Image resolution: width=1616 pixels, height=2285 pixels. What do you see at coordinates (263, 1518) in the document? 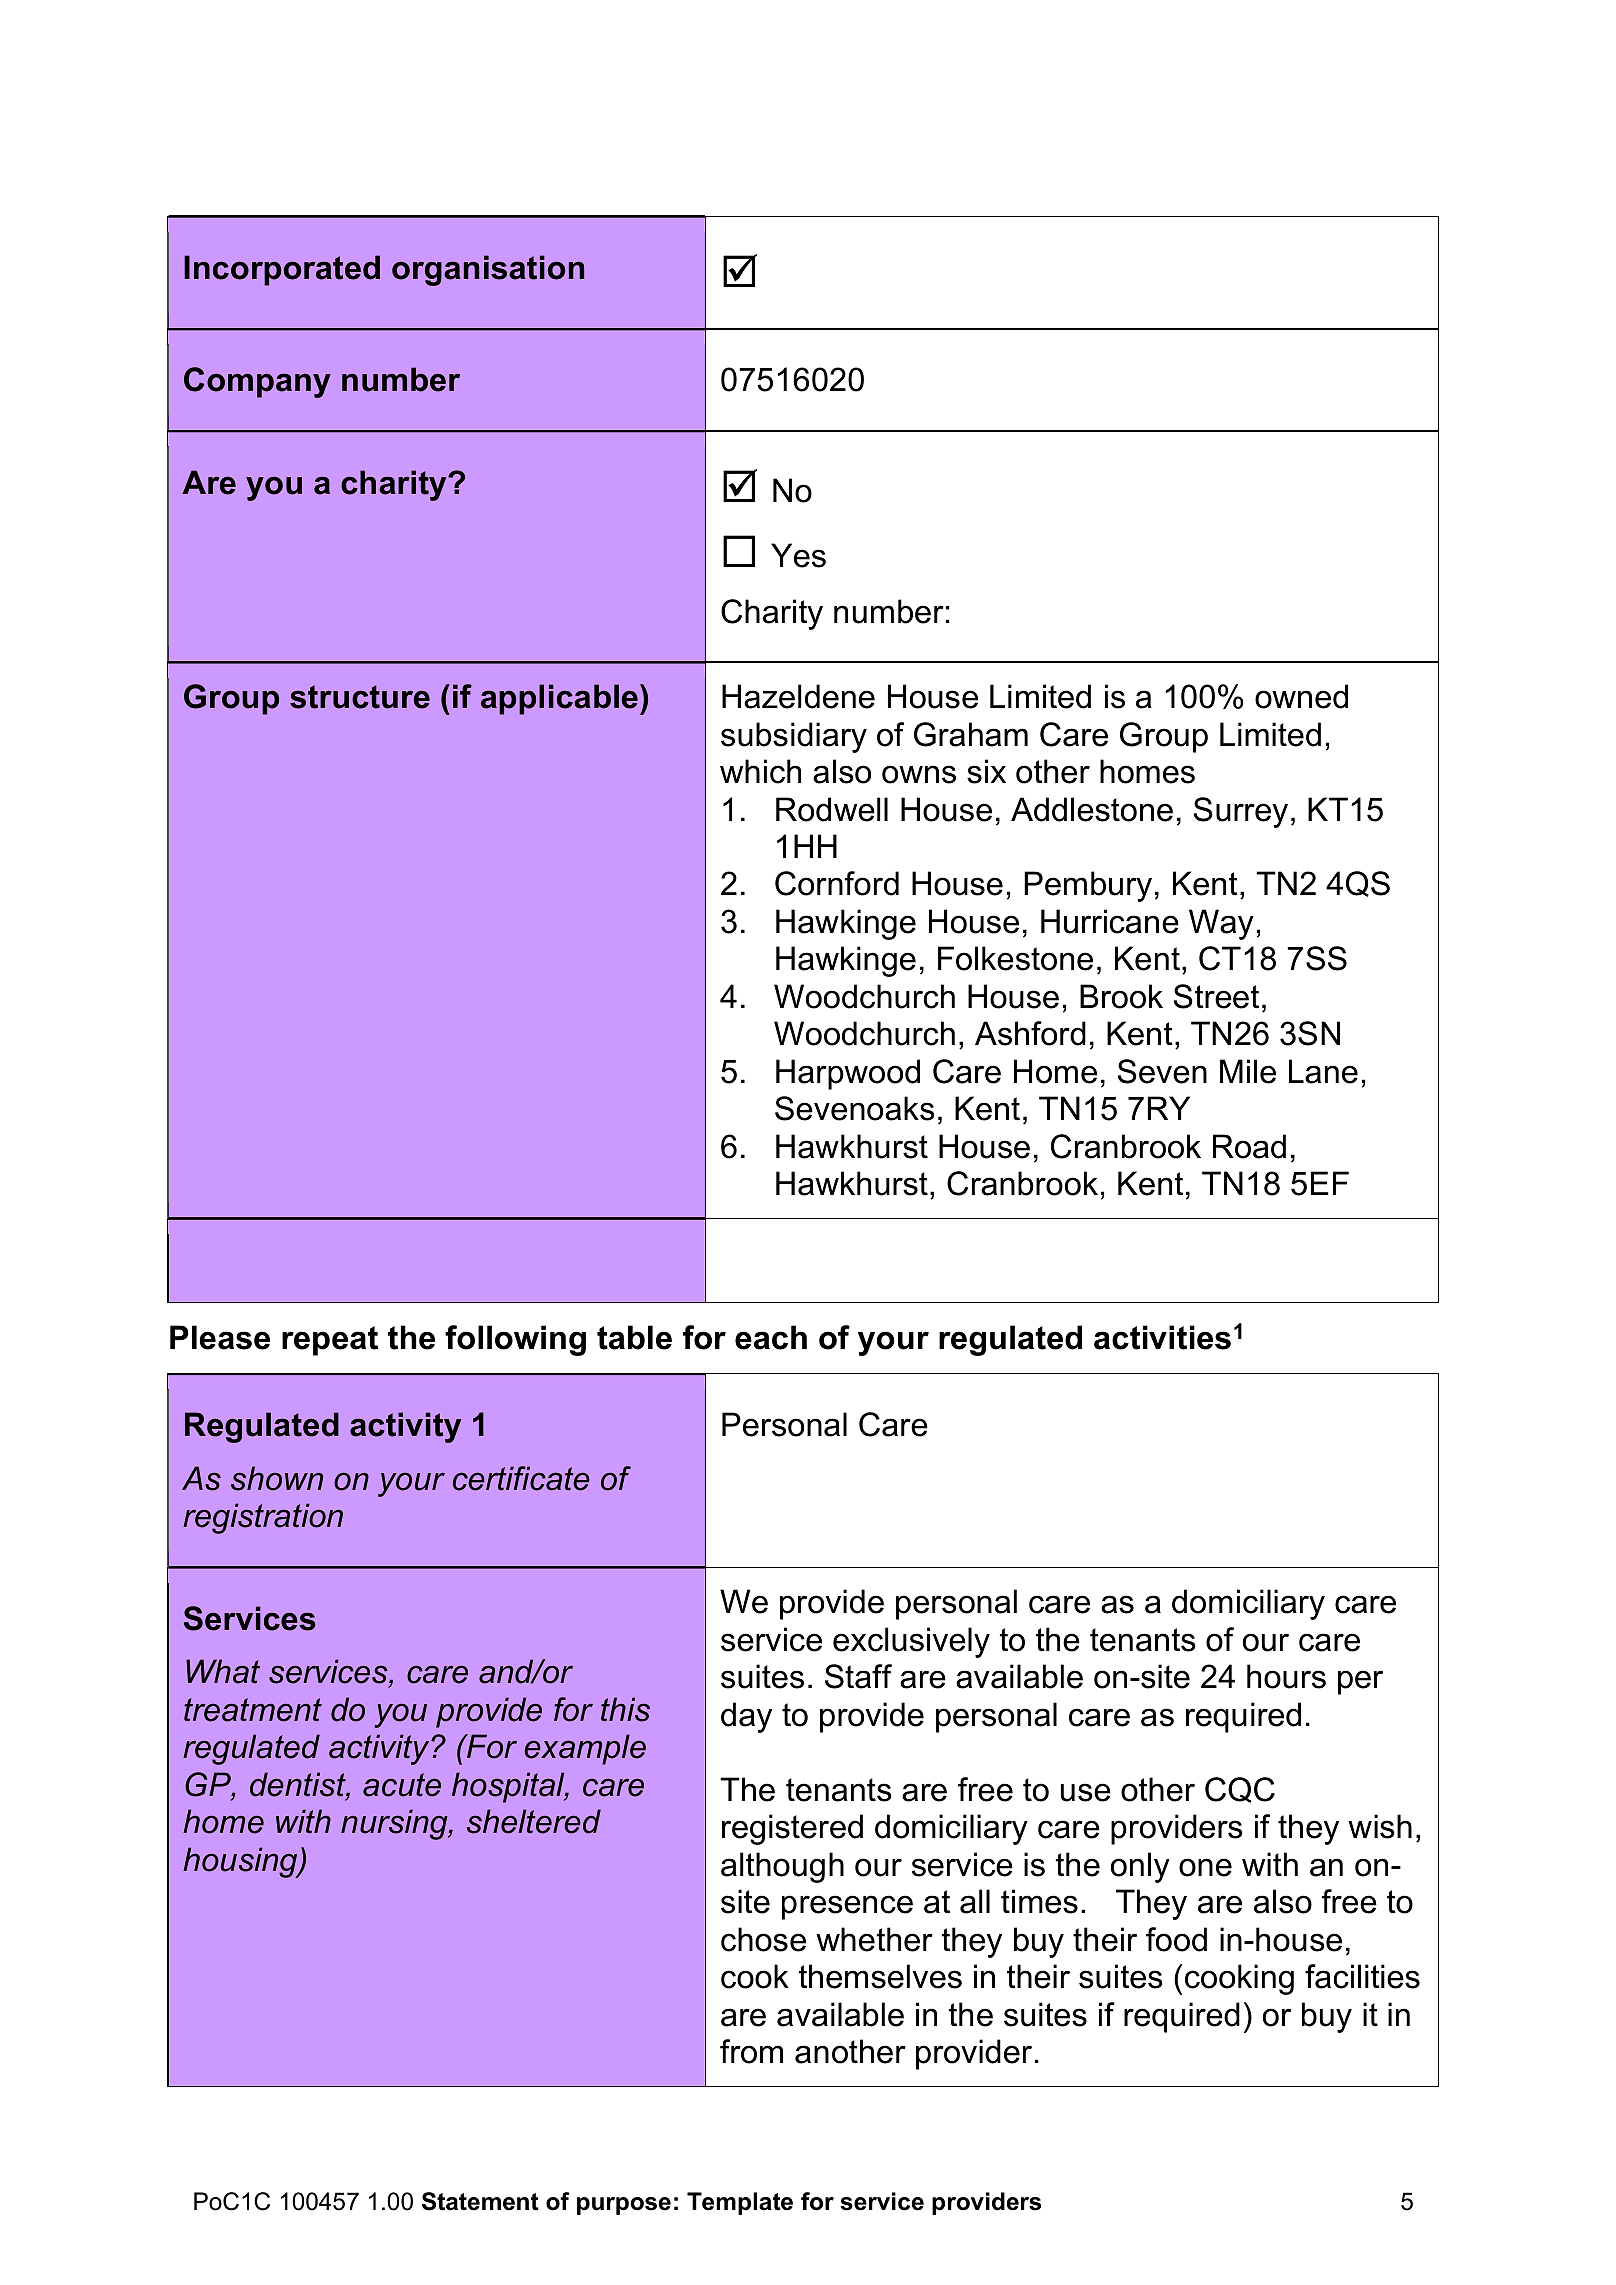
I see `registration` at bounding box center [263, 1518].
